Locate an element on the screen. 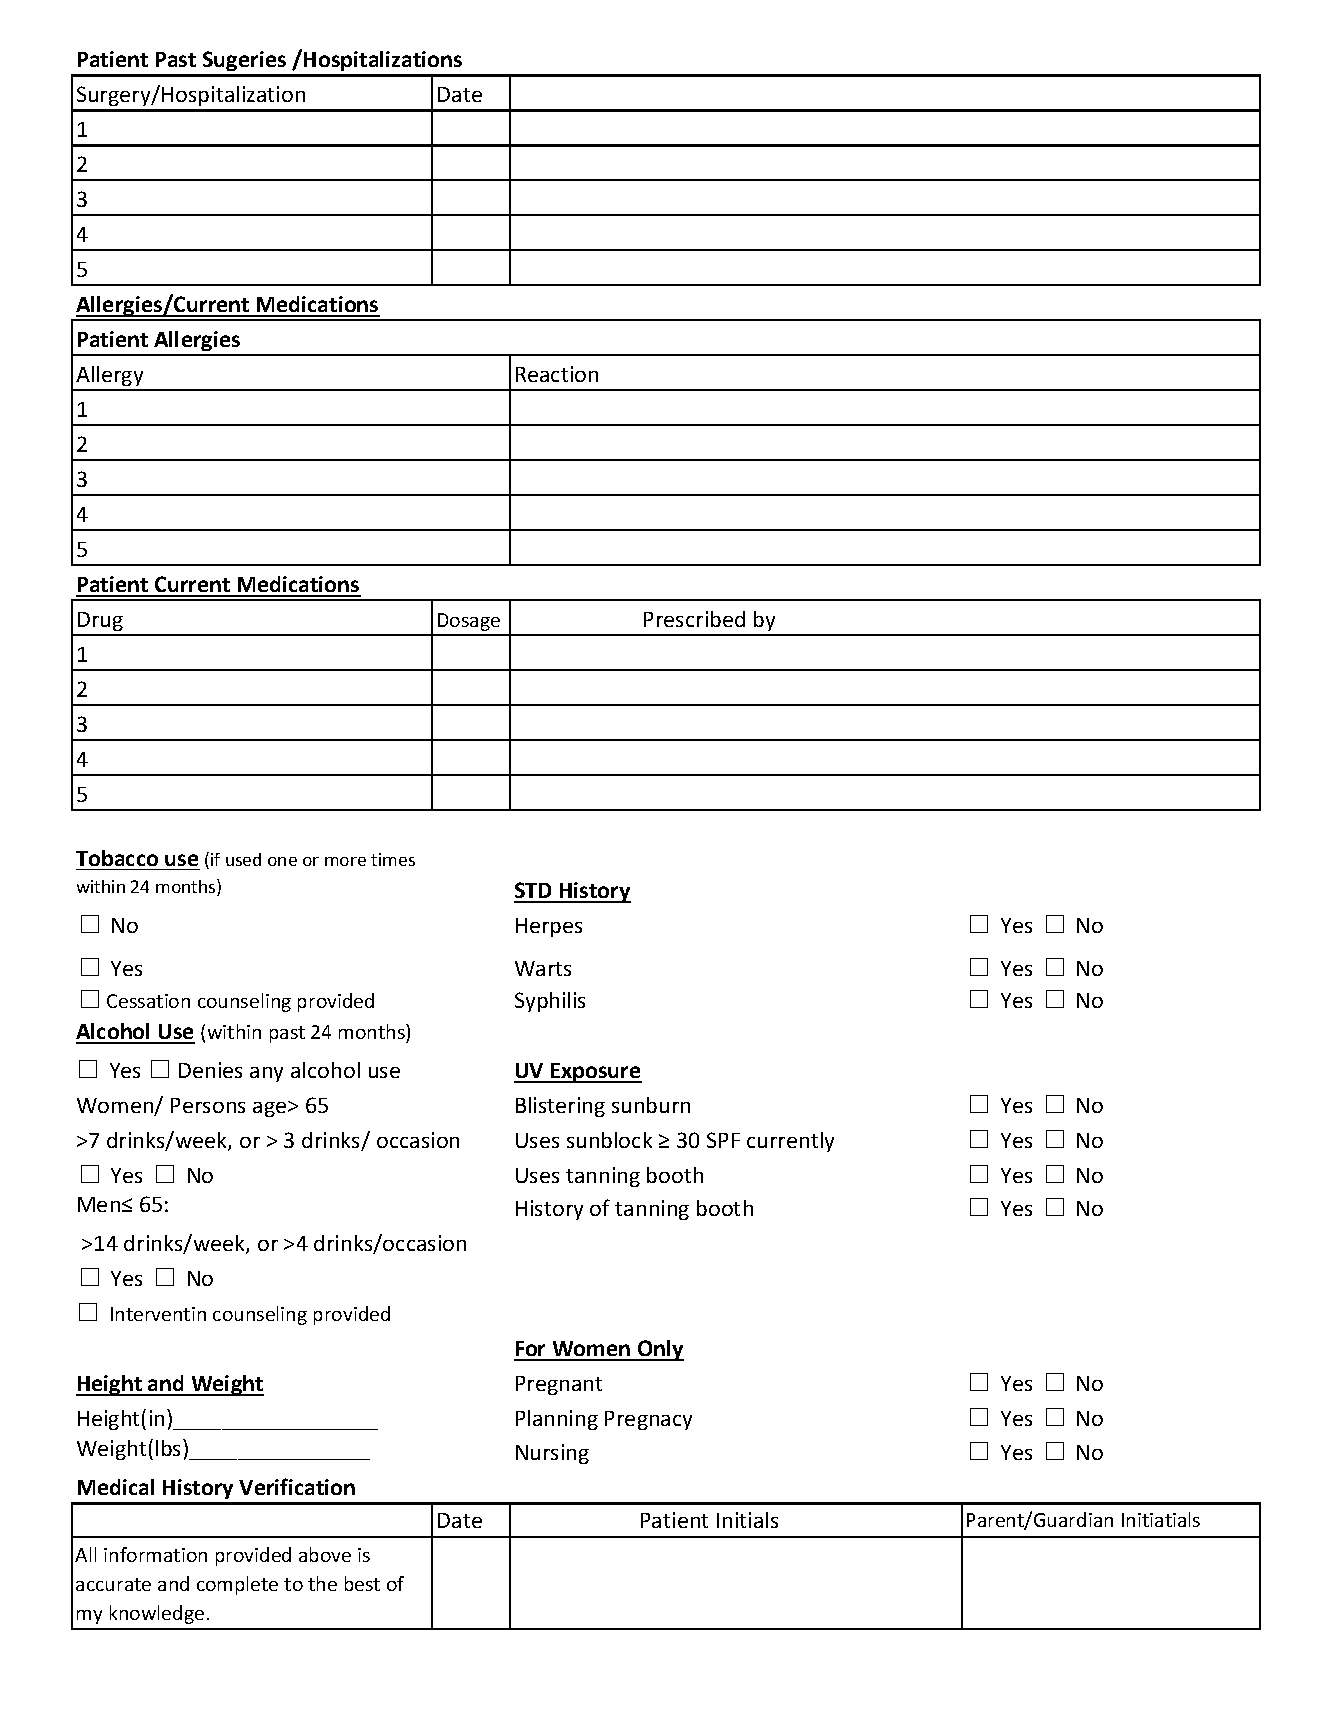  information is located at coordinates (155, 1554).
